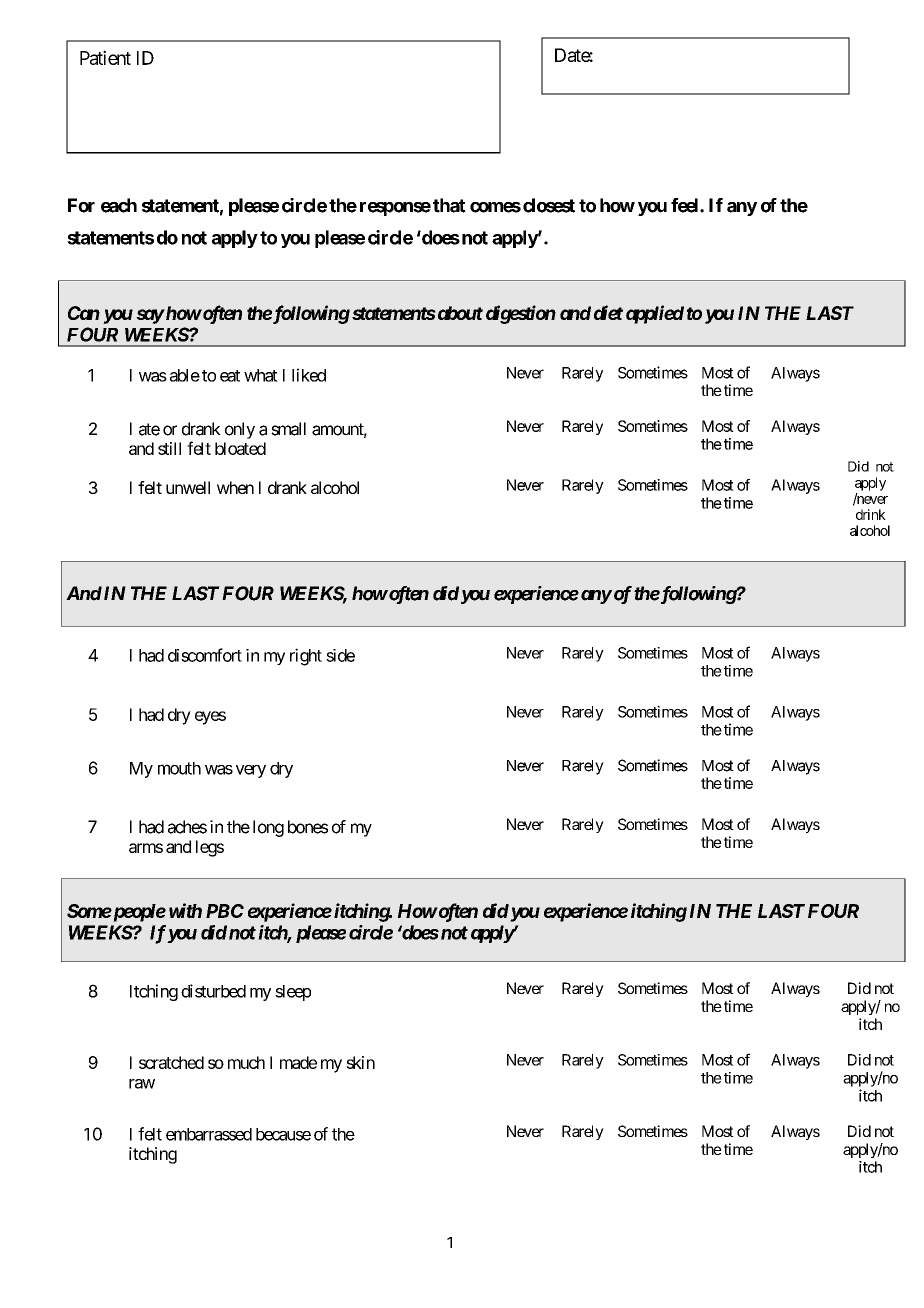 This screenshot has width=924, height=1308. What do you see at coordinates (188, 487) in the screenshot?
I see `unwell` at bounding box center [188, 487].
